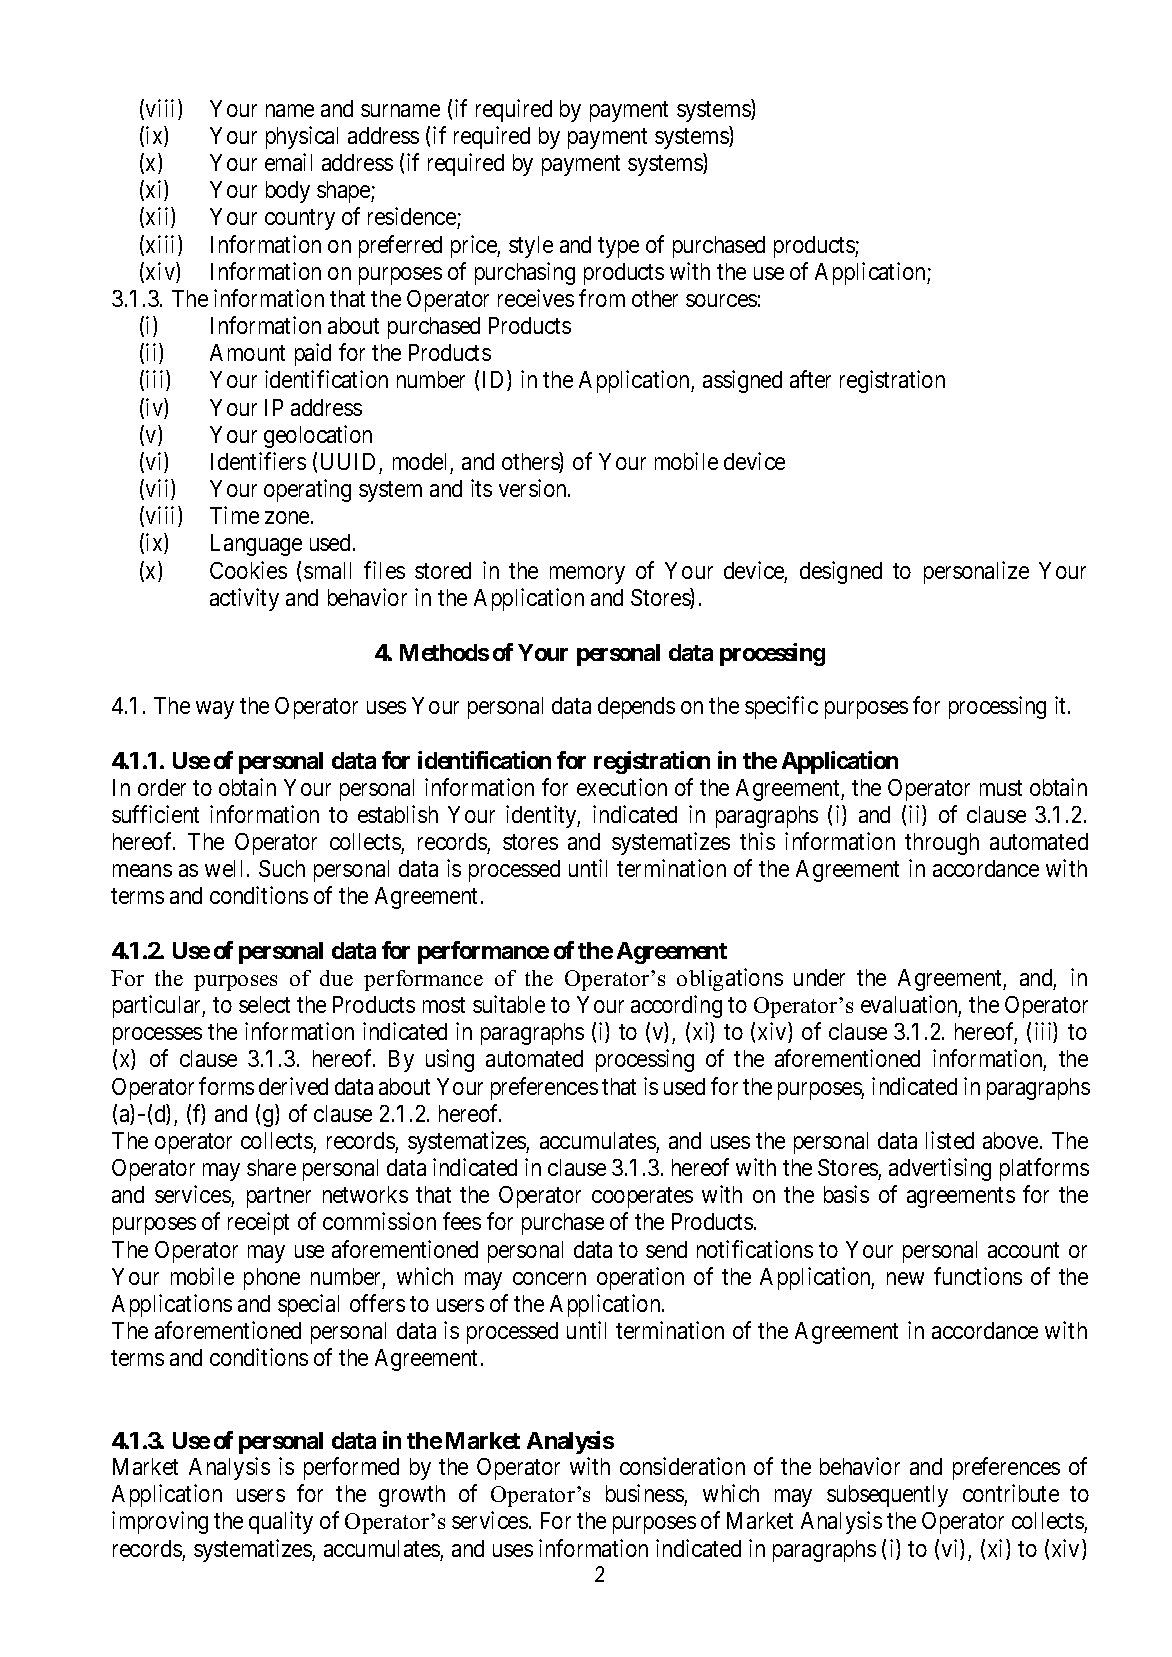  What do you see at coordinates (721, 300) in the document?
I see `sources` at bounding box center [721, 300].
